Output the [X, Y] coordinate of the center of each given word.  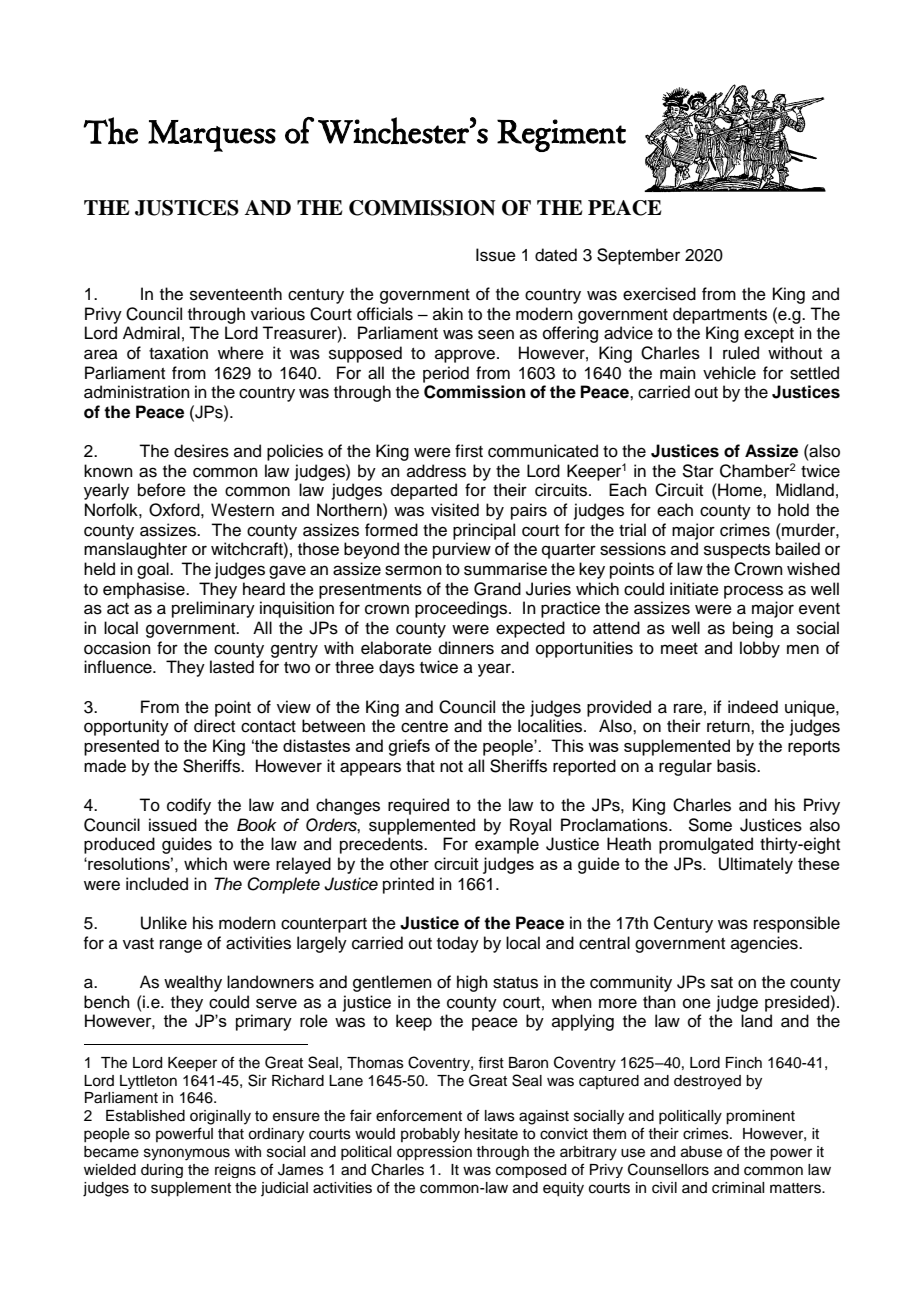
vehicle [729, 373]
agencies [765, 944]
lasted [232, 667]
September [638, 256]
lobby [760, 649]
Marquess [212, 136]
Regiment [561, 135]
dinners [466, 648]
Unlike [164, 923]
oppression [434, 1153]
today [458, 944]
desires [201, 451]
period [446, 374]
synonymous [187, 1154]
